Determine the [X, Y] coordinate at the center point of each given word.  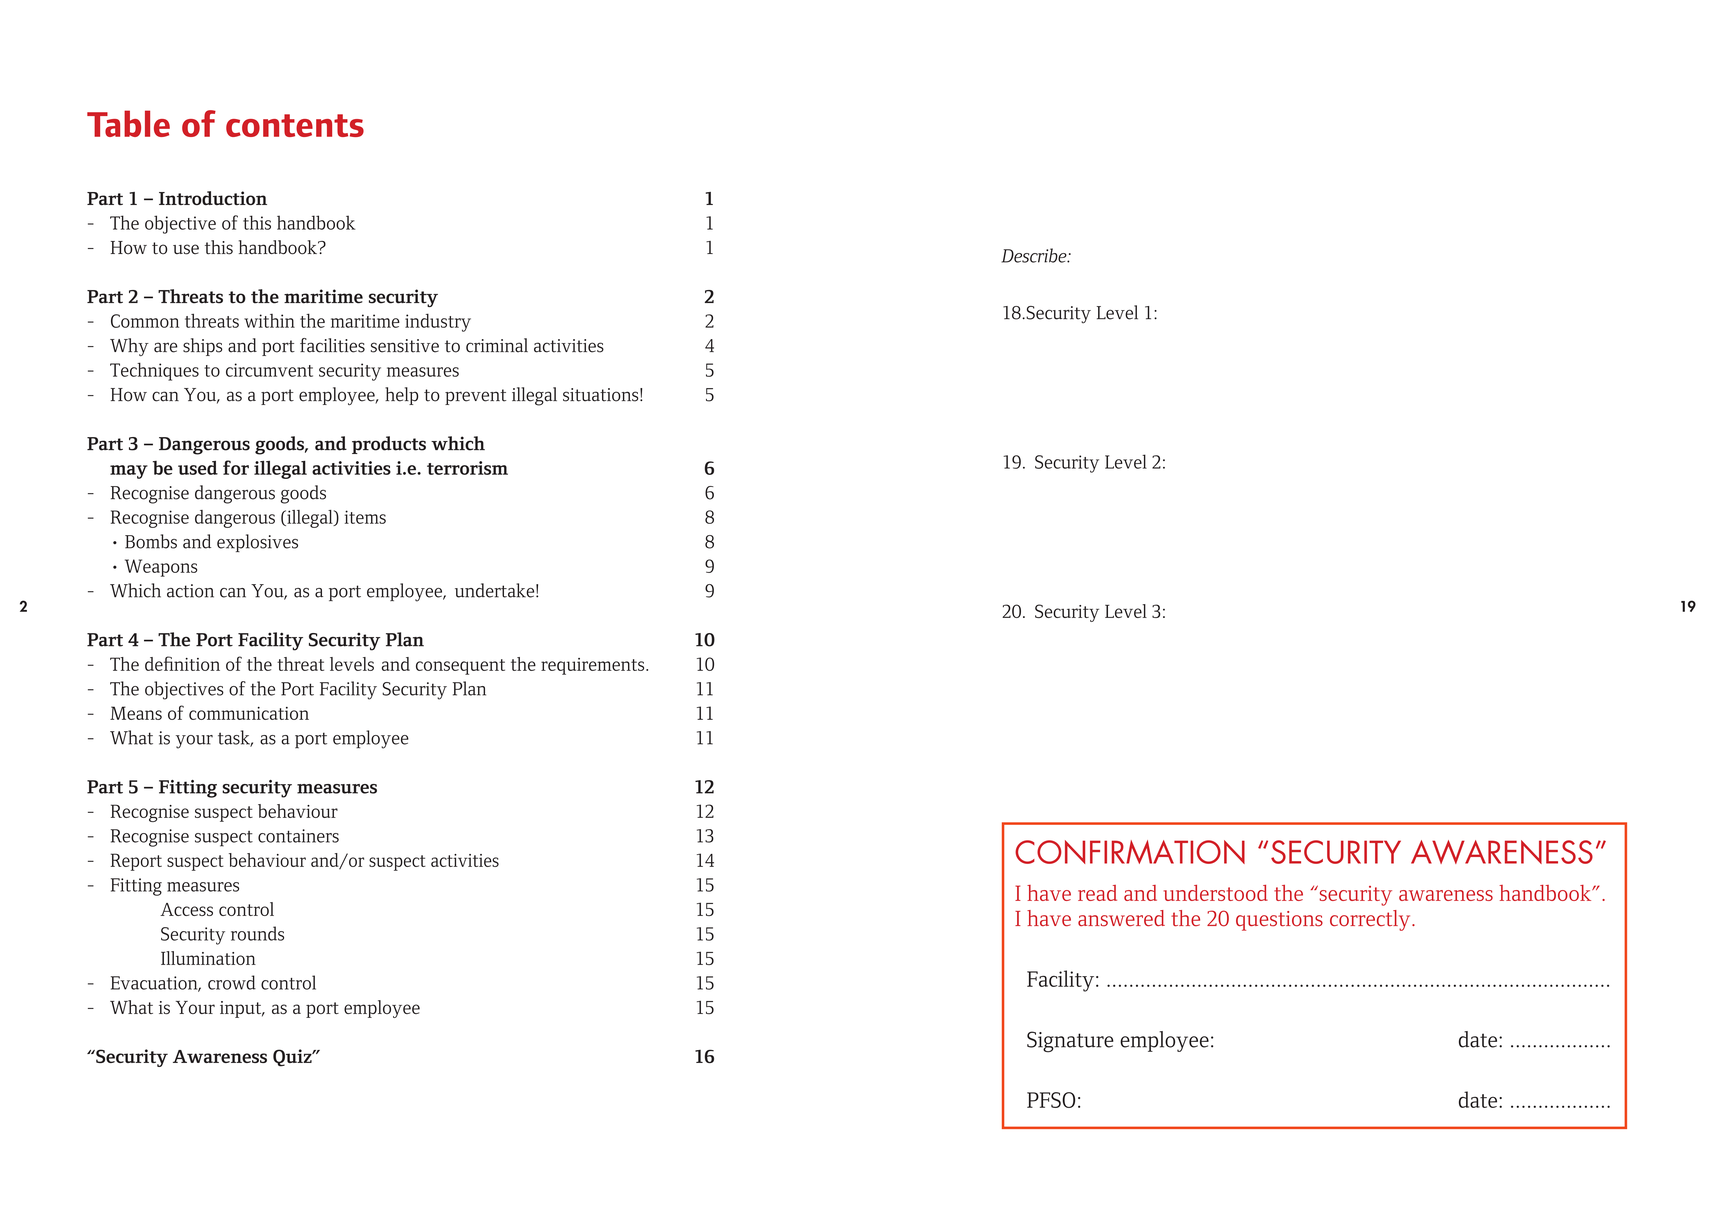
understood [1216, 893]
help [401, 396]
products [389, 445]
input [242, 1009]
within [269, 321]
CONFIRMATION [1130, 852]
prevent [475, 397]
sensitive [405, 346]
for [236, 467]
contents [295, 125]
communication [249, 713]
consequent [460, 667]
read [1097, 893]
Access [186, 909]
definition [182, 663]
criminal [497, 345]
